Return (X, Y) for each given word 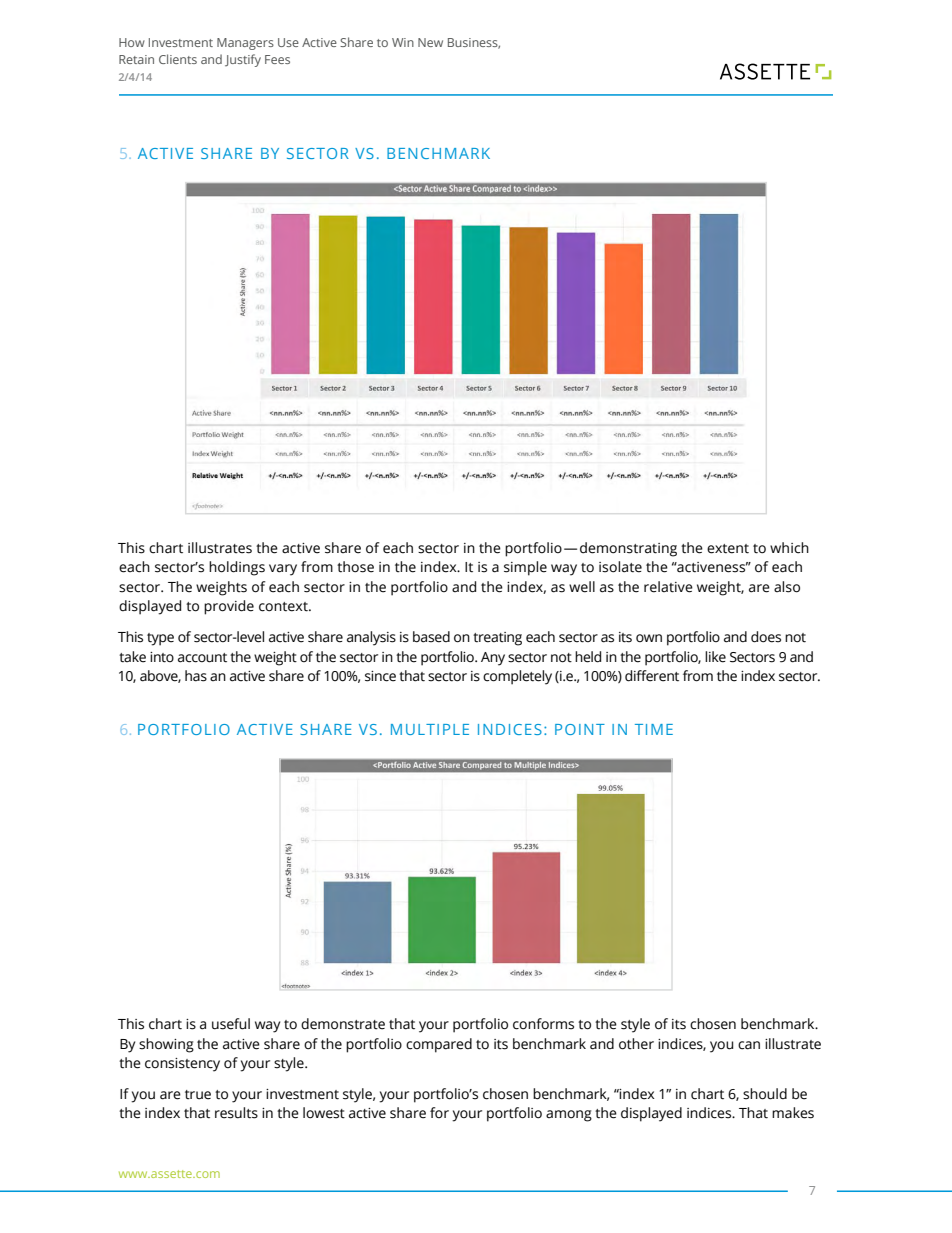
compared (439, 1045)
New (430, 42)
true (198, 1095)
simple (525, 568)
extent (728, 549)
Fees (277, 59)
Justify (243, 60)
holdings (237, 568)
